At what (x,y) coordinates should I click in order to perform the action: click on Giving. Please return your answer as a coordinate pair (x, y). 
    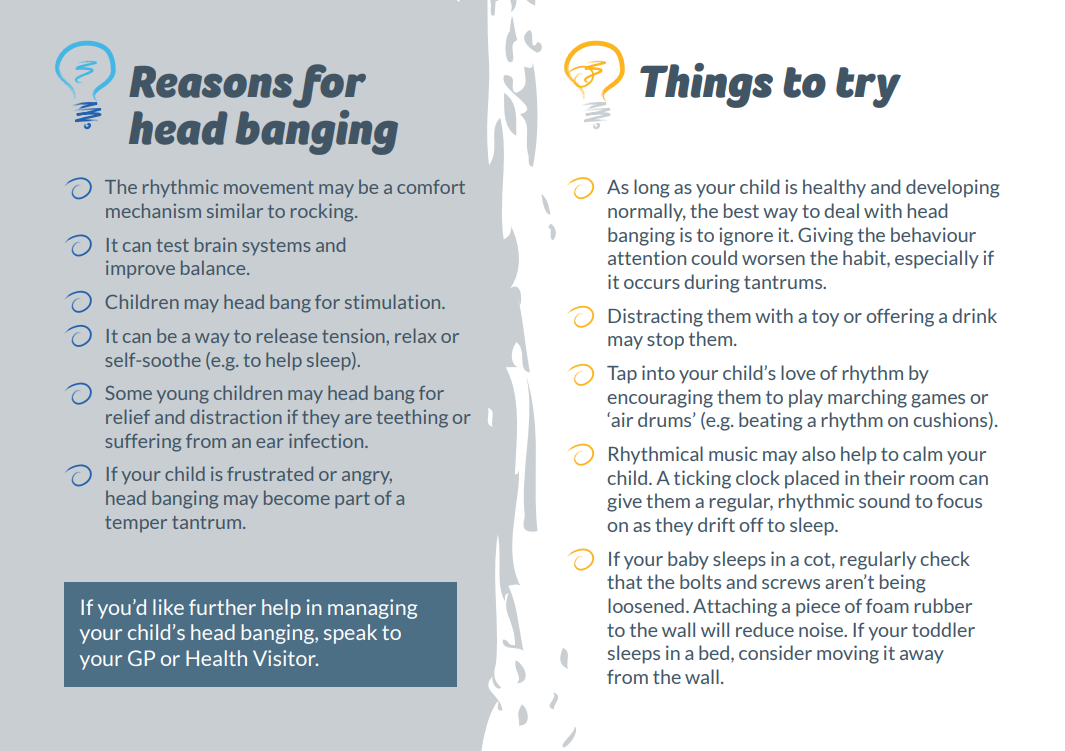
    Looking at the image, I should click on (825, 236).
